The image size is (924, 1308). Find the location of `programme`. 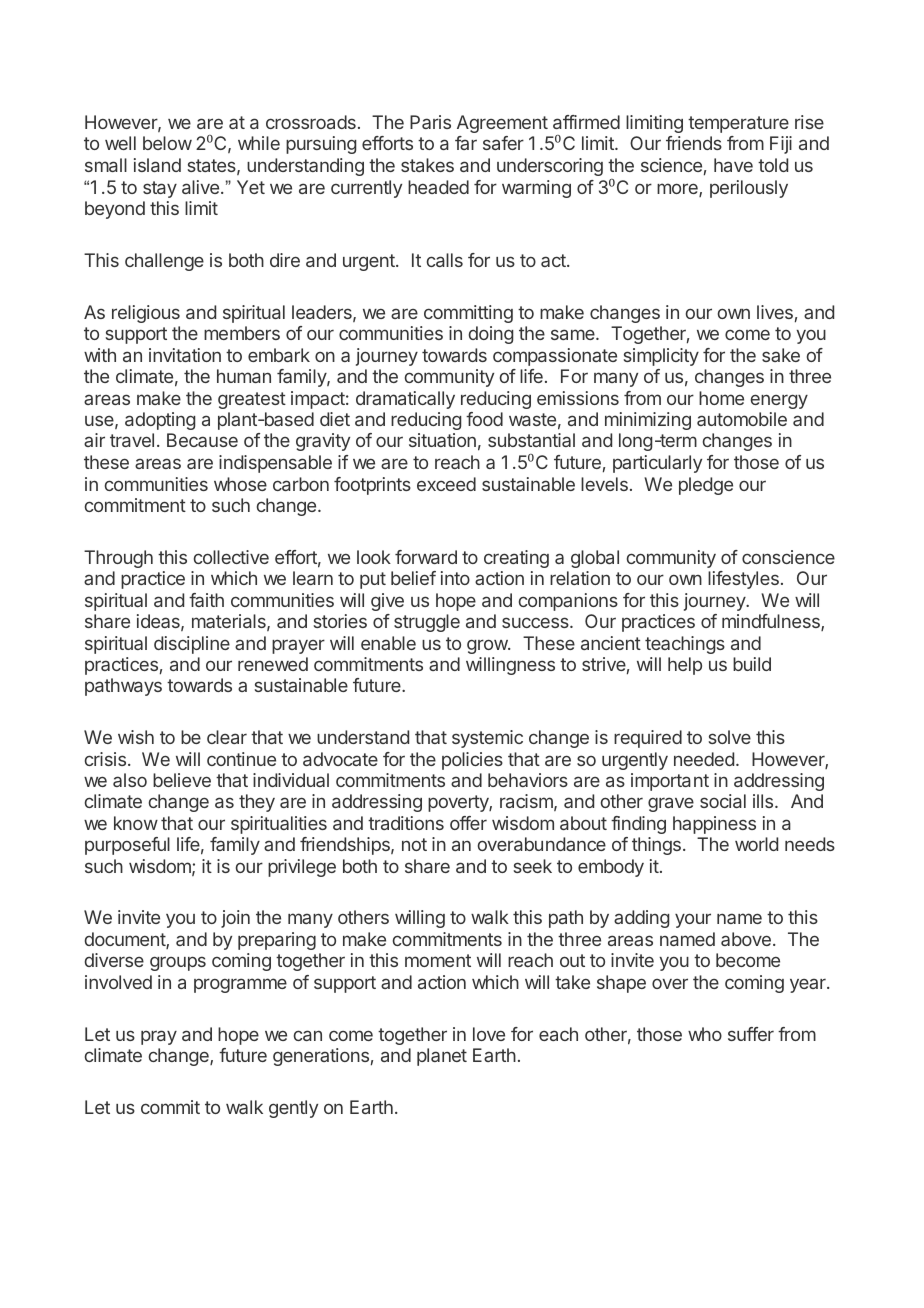

programme is located at coordinates (240, 985).
